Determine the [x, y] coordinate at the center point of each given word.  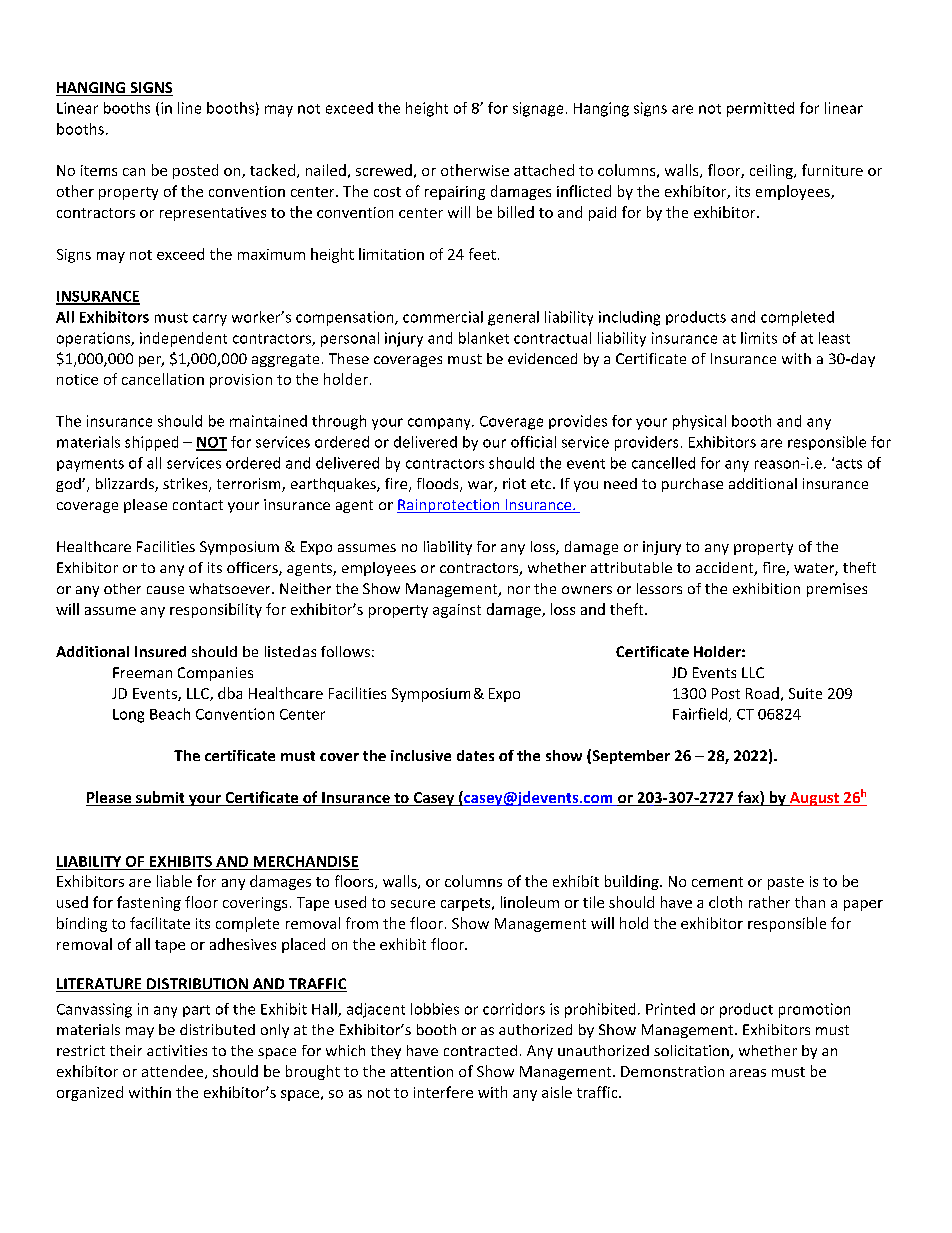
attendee [174, 1072]
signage [538, 109]
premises [837, 590]
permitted [760, 109]
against [457, 611]
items [99, 170]
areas [748, 1073]
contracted [480, 1050]
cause [165, 590]
